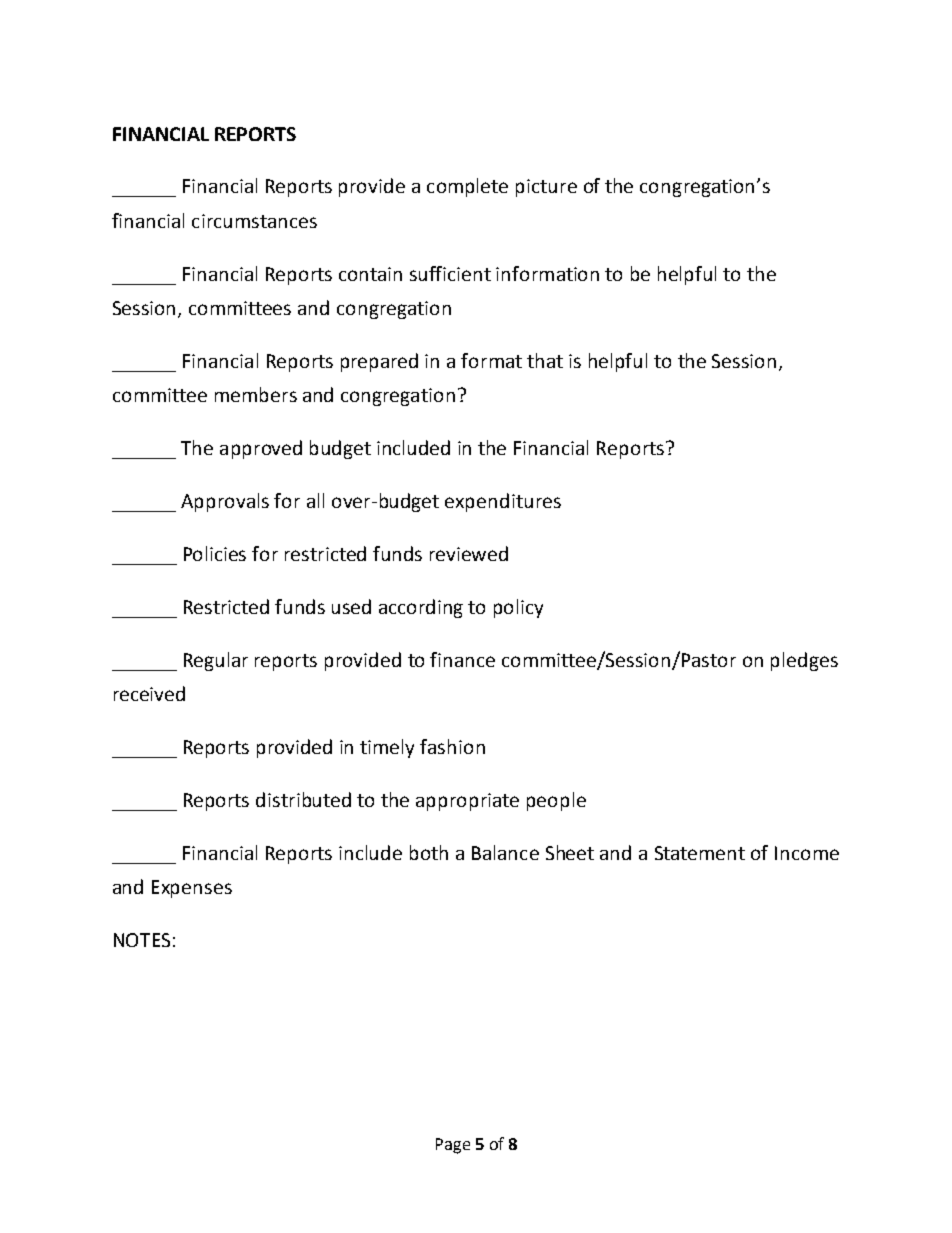 This screenshot has height=1233, width=952. What do you see at coordinates (545, 360) in the screenshot?
I see `that` at bounding box center [545, 360].
